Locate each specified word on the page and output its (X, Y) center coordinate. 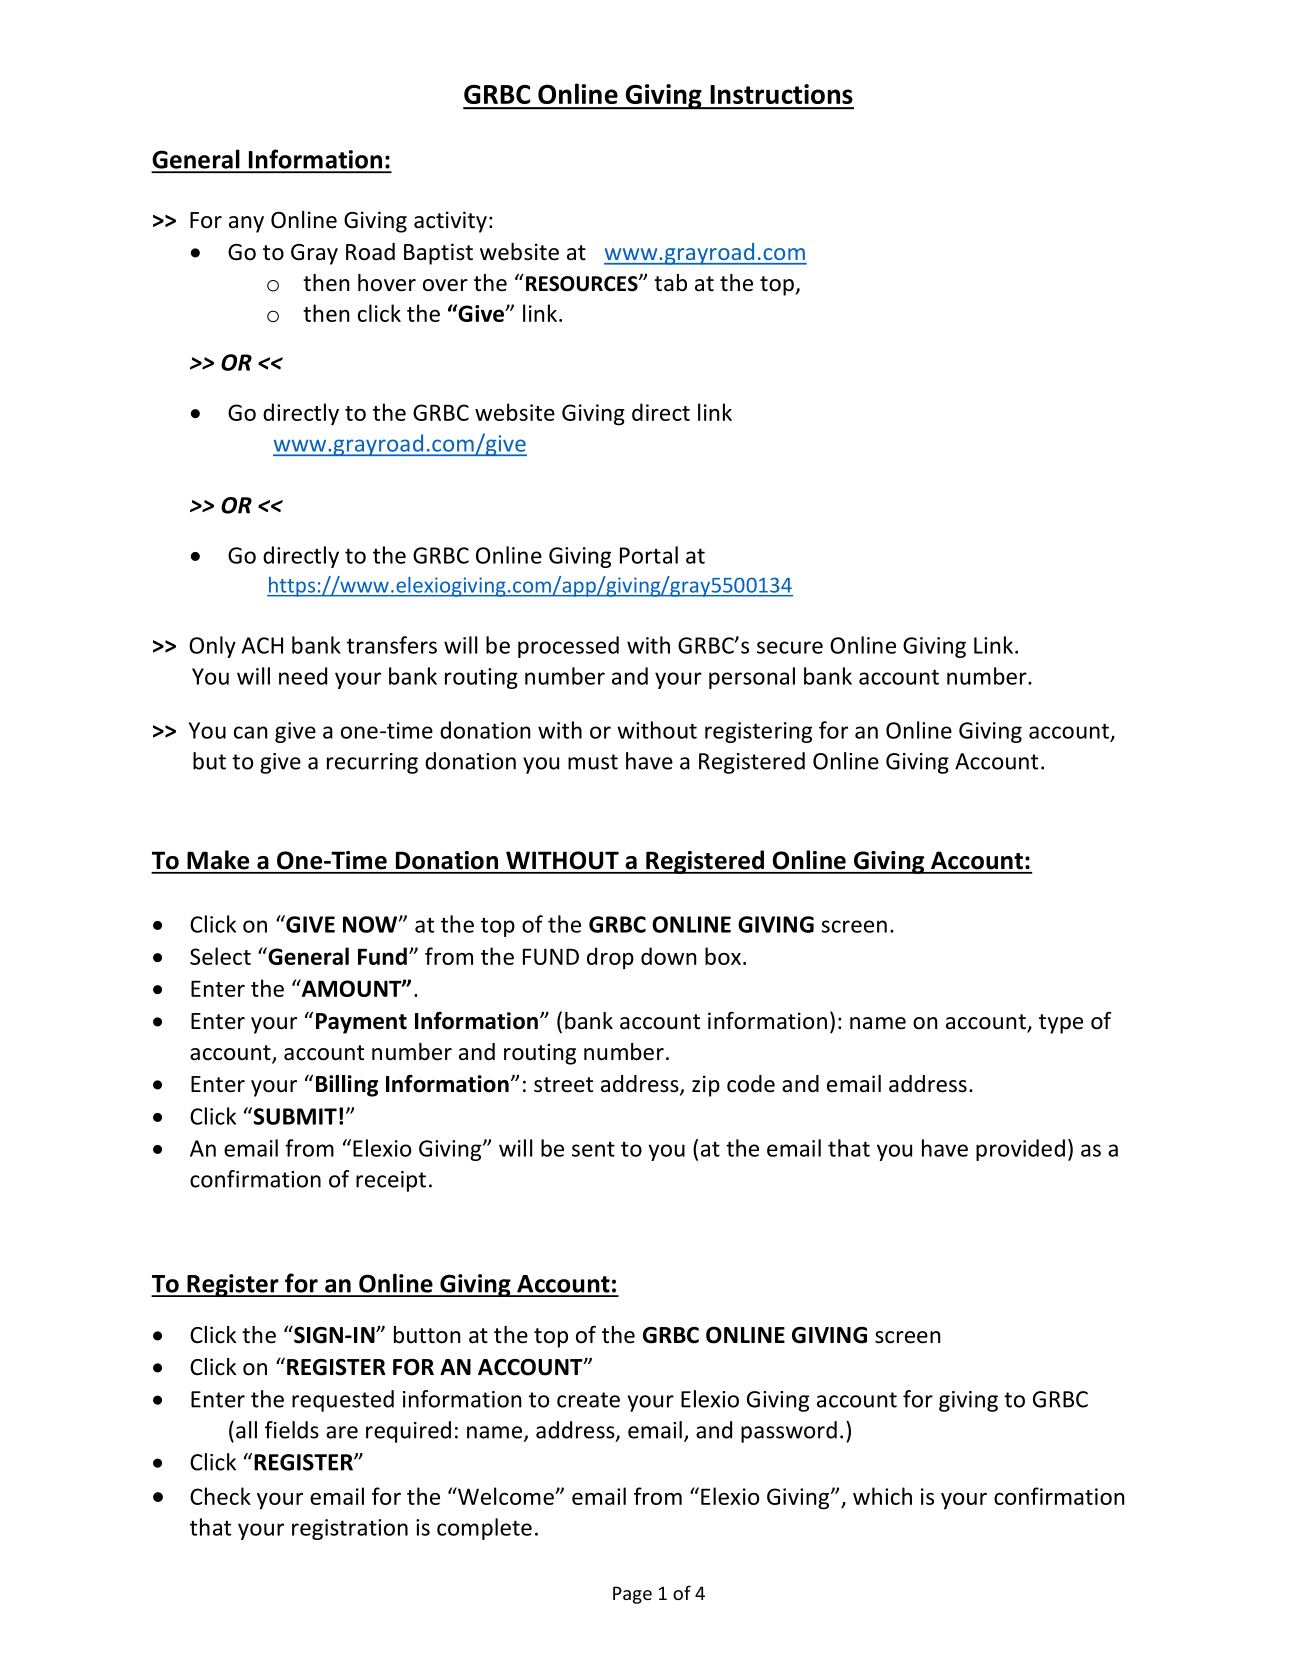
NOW (371, 924)
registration (350, 1529)
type (1061, 1024)
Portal (649, 555)
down (668, 956)
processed (568, 647)
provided (1020, 1150)
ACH (262, 645)
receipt (391, 1181)
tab (670, 283)
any (246, 224)
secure (790, 647)
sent (593, 1149)
